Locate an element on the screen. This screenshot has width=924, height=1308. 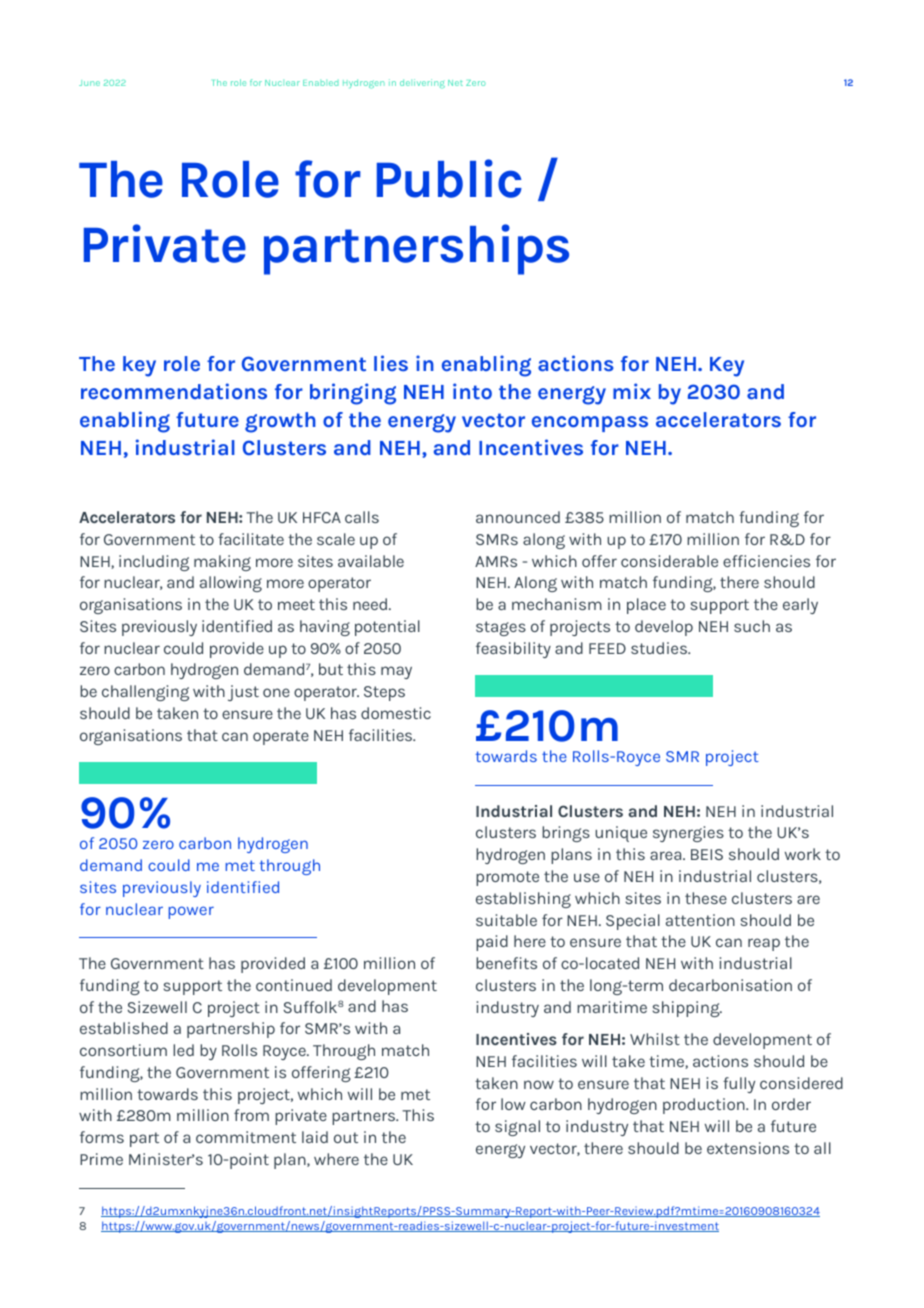
operate is located at coordinates (281, 737).
